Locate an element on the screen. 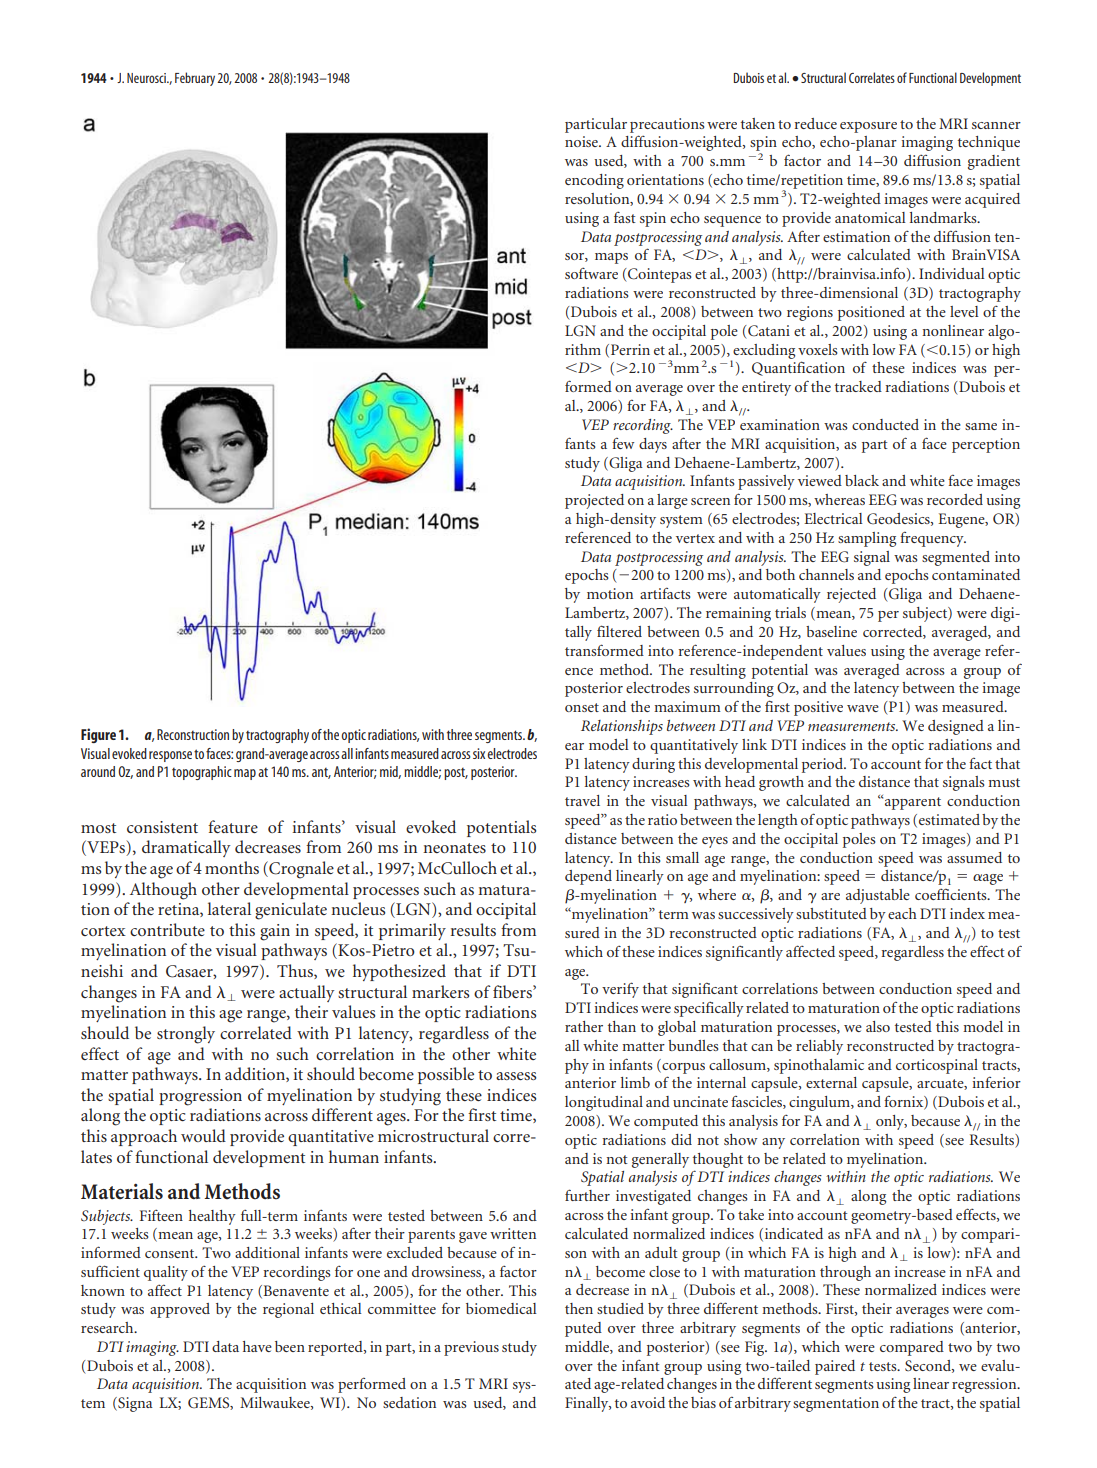 Image resolution: width=1097 pixels, height=1468 pixels. noise is located at coordinates (582, 141).
